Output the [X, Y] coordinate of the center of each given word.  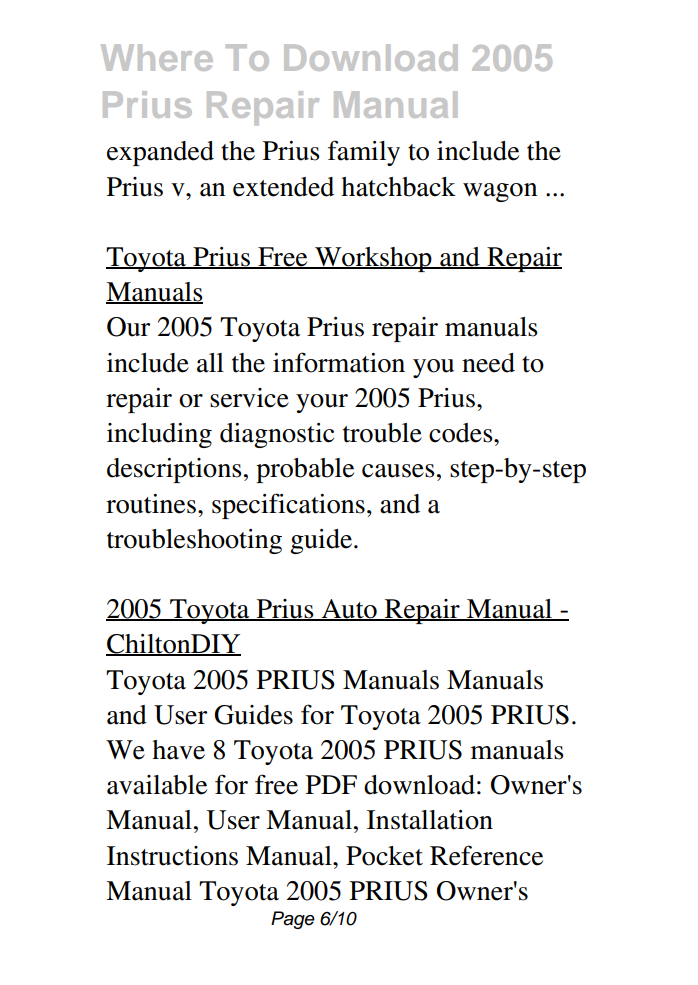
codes [462, 433]
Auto [349, 610]
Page [293, 920]
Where [157, 57]
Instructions [172, 856]
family [364, 153]
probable [305, 470]
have [178, 750]
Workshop [373, 259]
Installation [430, 820]
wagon [500, 192]
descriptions [174, 470]
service [249, 398]
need [488, 363]
